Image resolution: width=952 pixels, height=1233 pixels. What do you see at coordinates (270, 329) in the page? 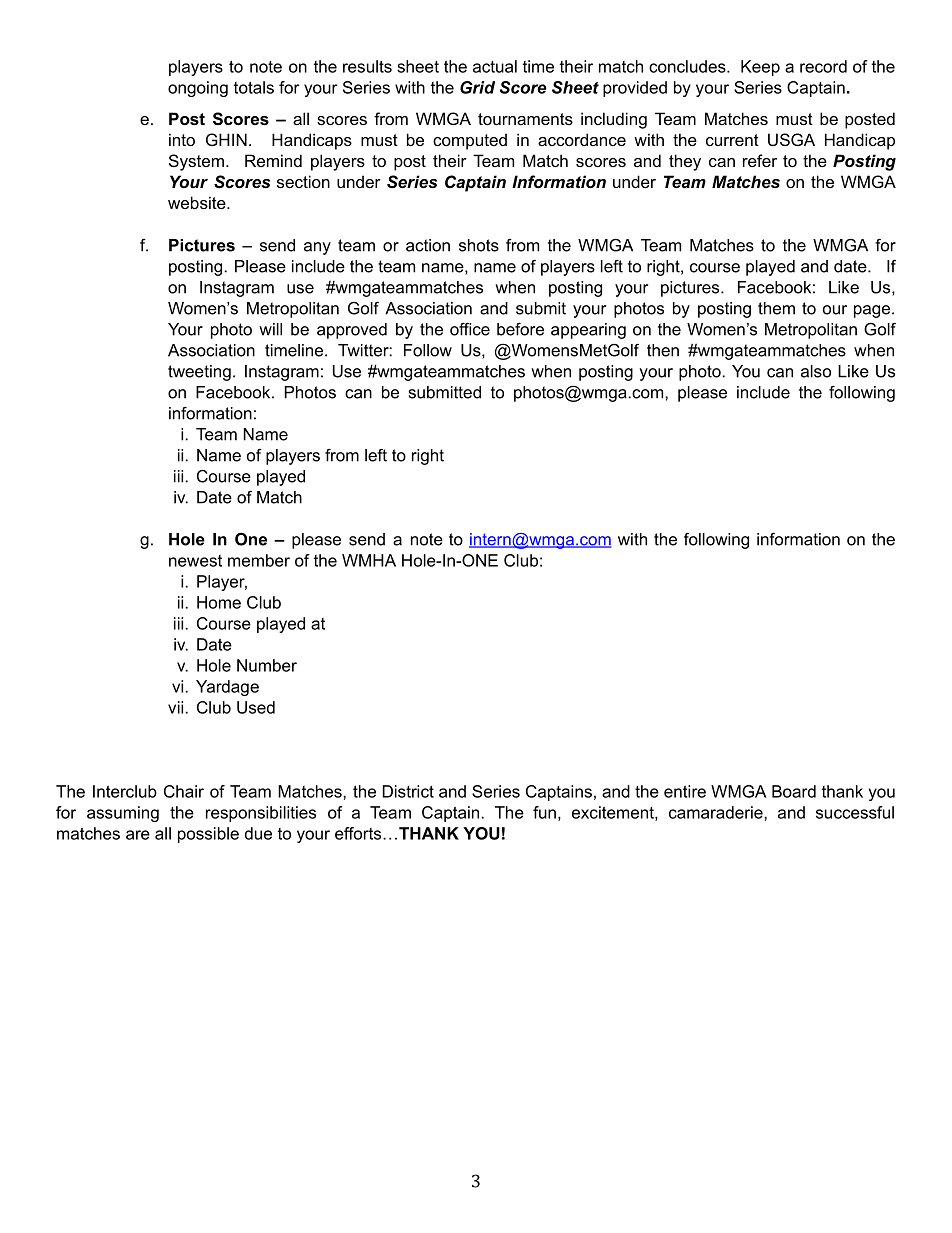
I see `will` at bounding box center [270, 329].
